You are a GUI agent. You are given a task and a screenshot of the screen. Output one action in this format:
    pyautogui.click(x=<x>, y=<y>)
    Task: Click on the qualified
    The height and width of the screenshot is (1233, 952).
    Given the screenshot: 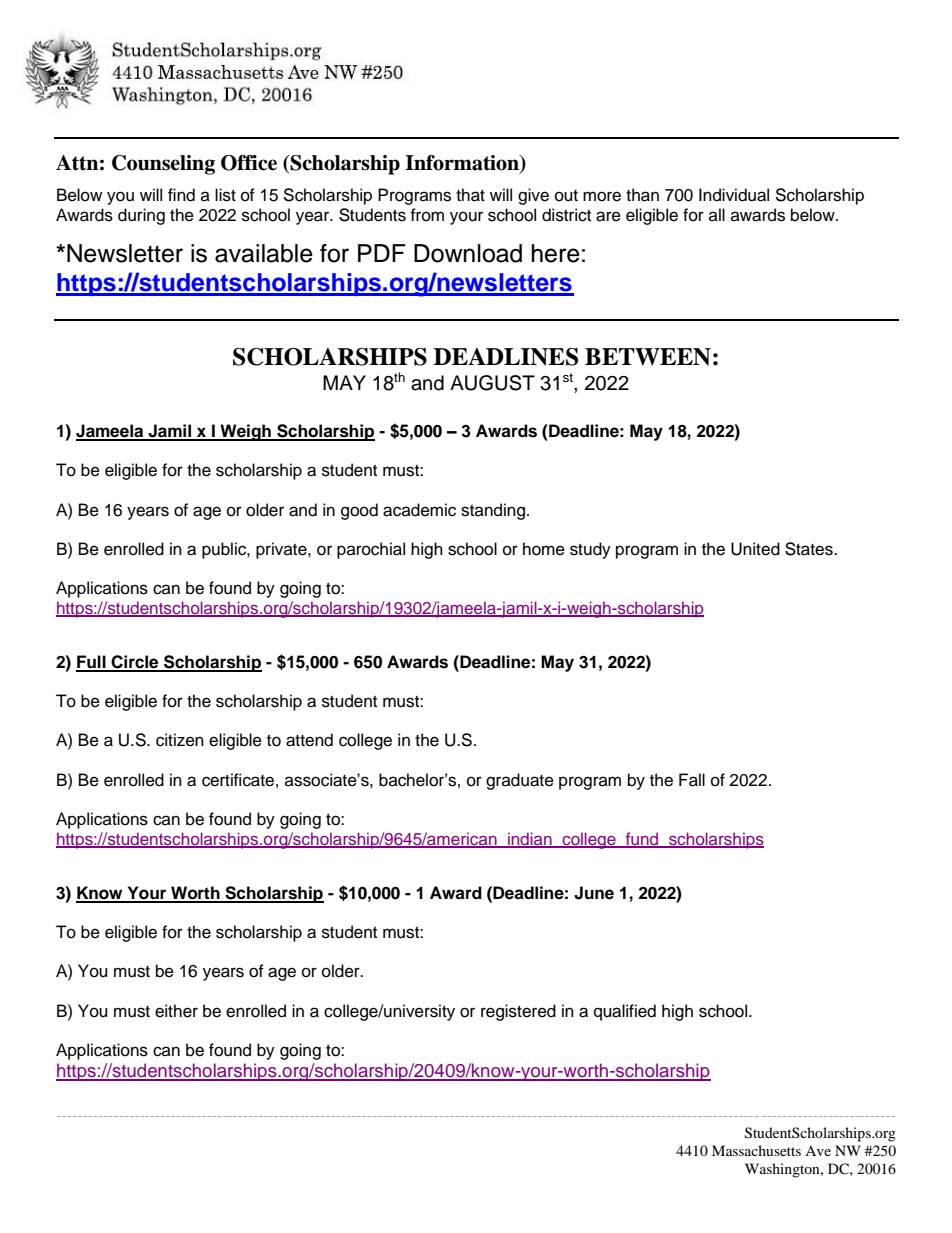 What is the action you would take?
    pyautogui.click(x=625, y=1012)
